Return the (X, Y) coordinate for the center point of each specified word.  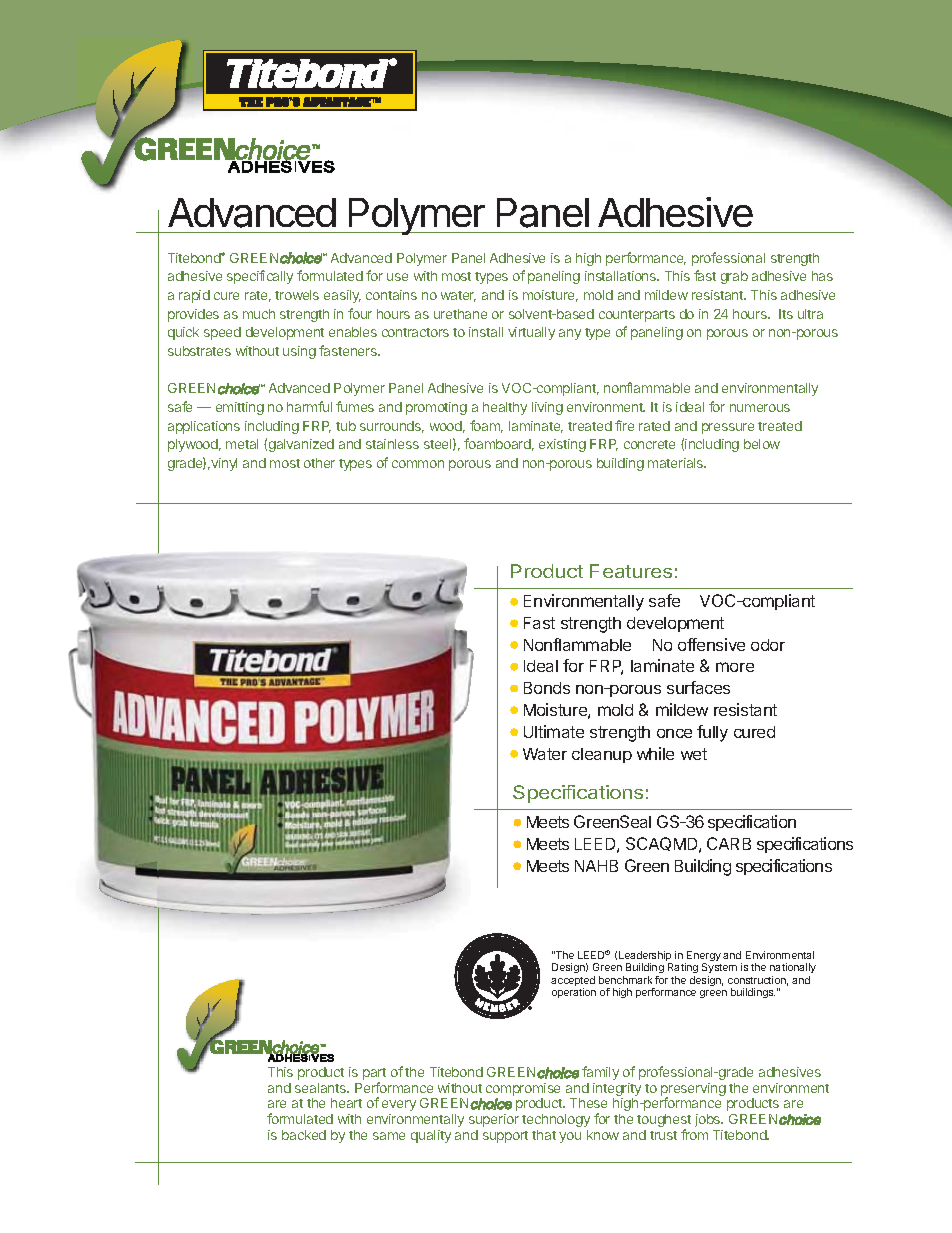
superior (494, 1120)
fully (712, 733)
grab (734, 277)
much (259, 314)
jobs (709, 1120)
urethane (460, 314)
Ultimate (554, 731)
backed (304, 1135)
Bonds (547, 688)
